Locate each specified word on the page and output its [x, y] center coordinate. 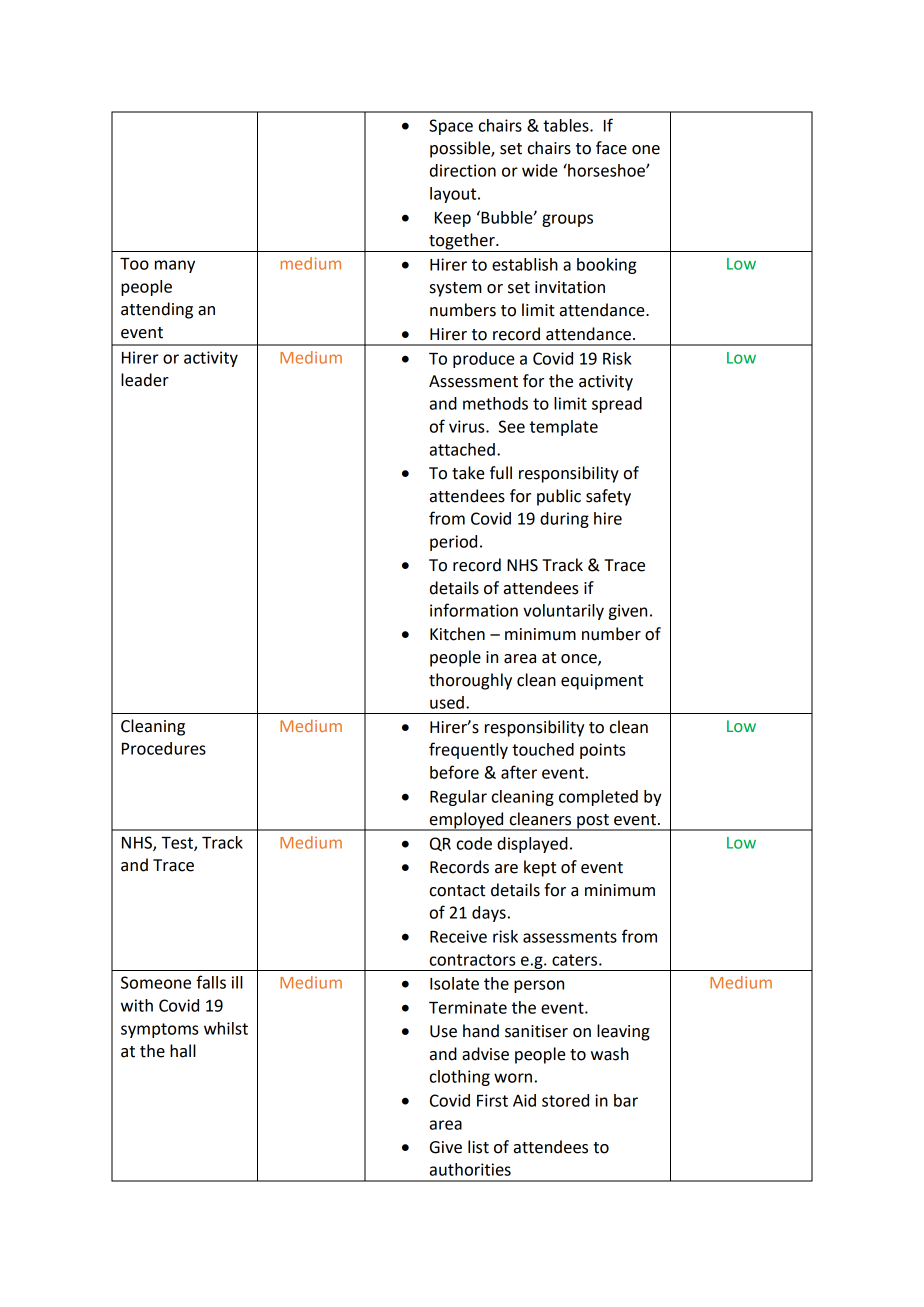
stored [565, 1100]
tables [567, 125]
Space [451, 127]
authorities [470, 1169]
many [175, 266]
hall [183, 1051]
